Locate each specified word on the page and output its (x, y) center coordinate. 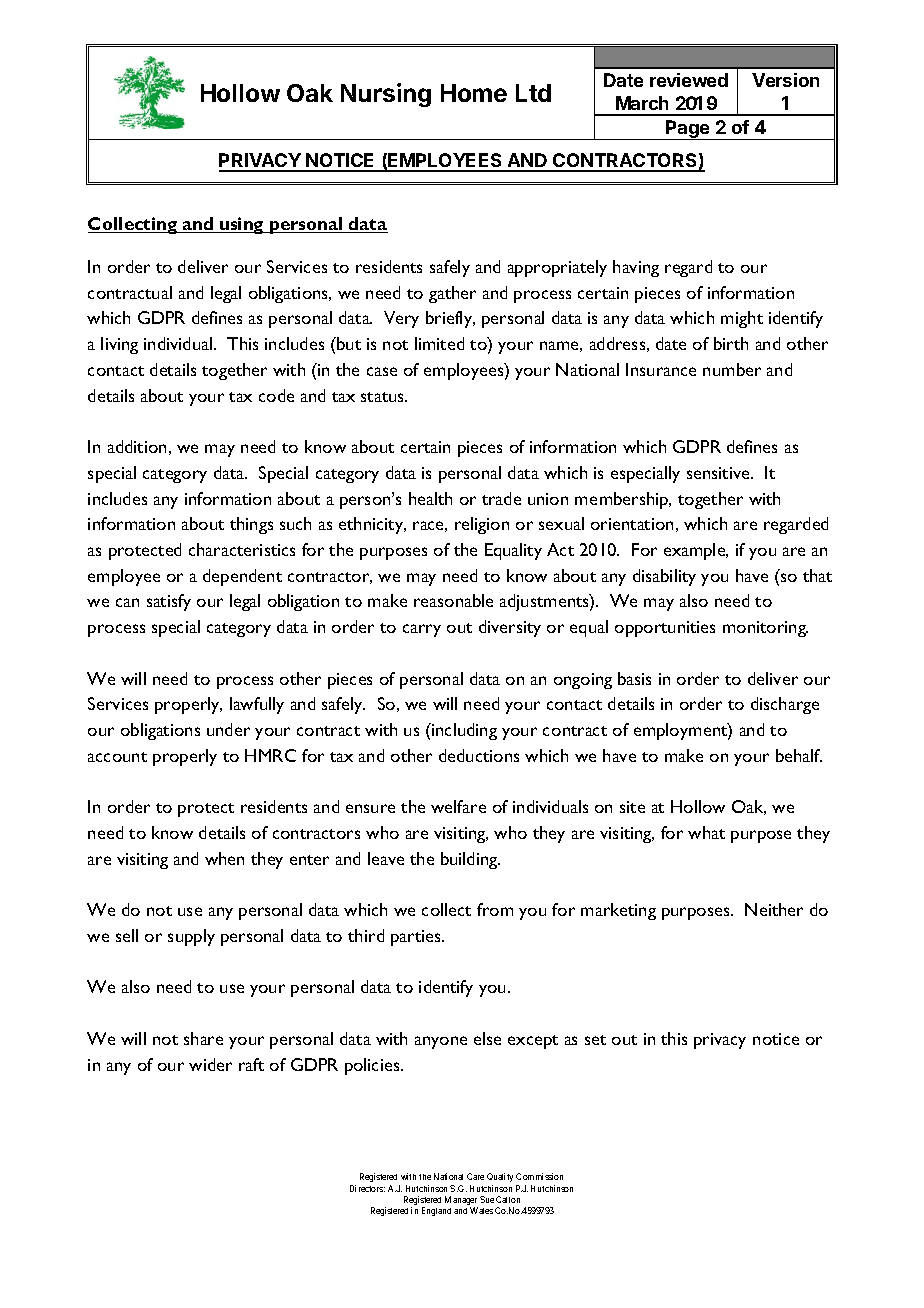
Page (688, 130)
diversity (510, 628)
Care (475, 1176)
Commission (539, 1176)
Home (474, 93)
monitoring (765, 629)
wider (210, 1064)
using (242, 225)
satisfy (169, 602)
